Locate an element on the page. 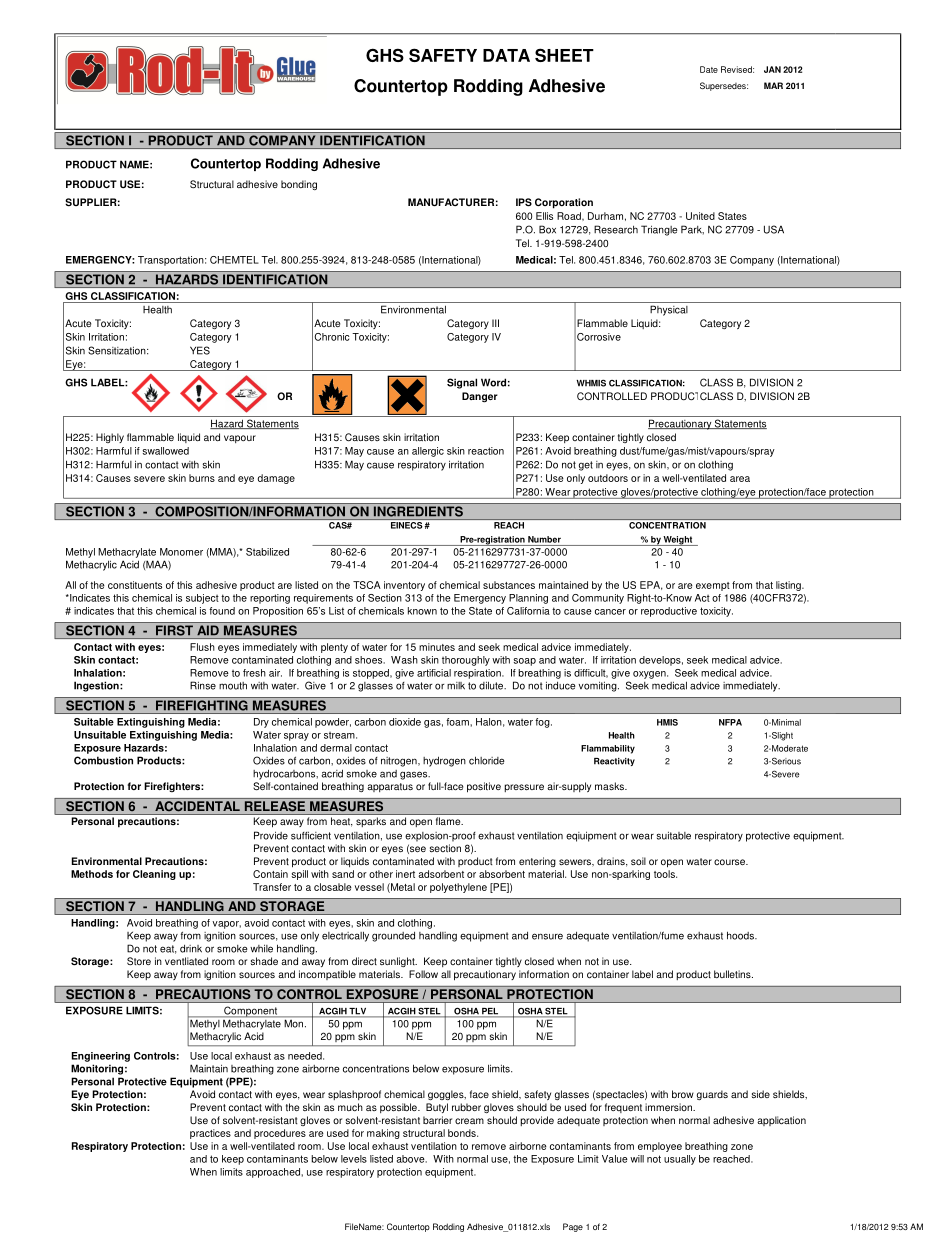 This image has height=1233, width=952. III is located at coordinates (495, 323).
